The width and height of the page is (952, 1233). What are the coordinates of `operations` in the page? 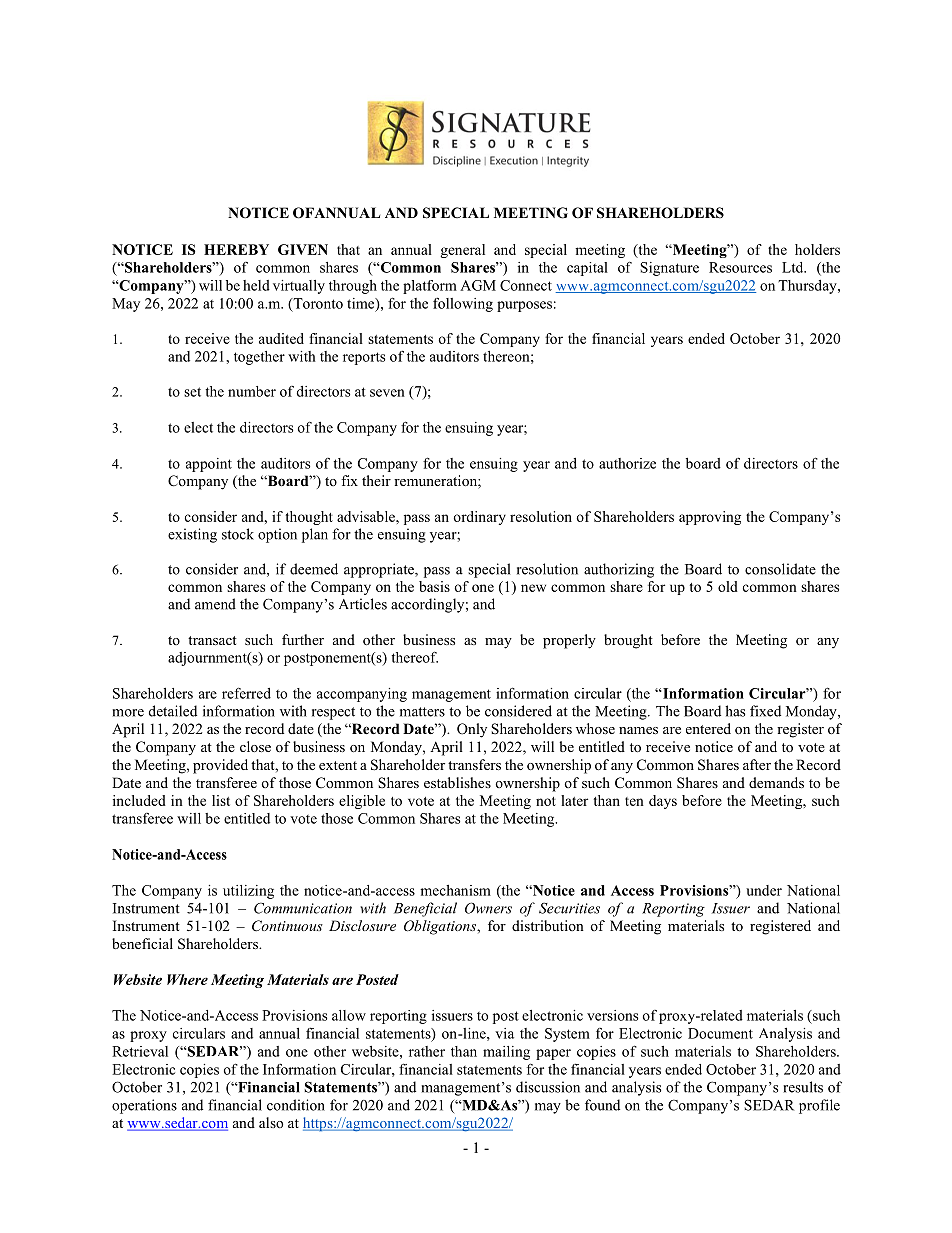 It's located at (144, 1106).
